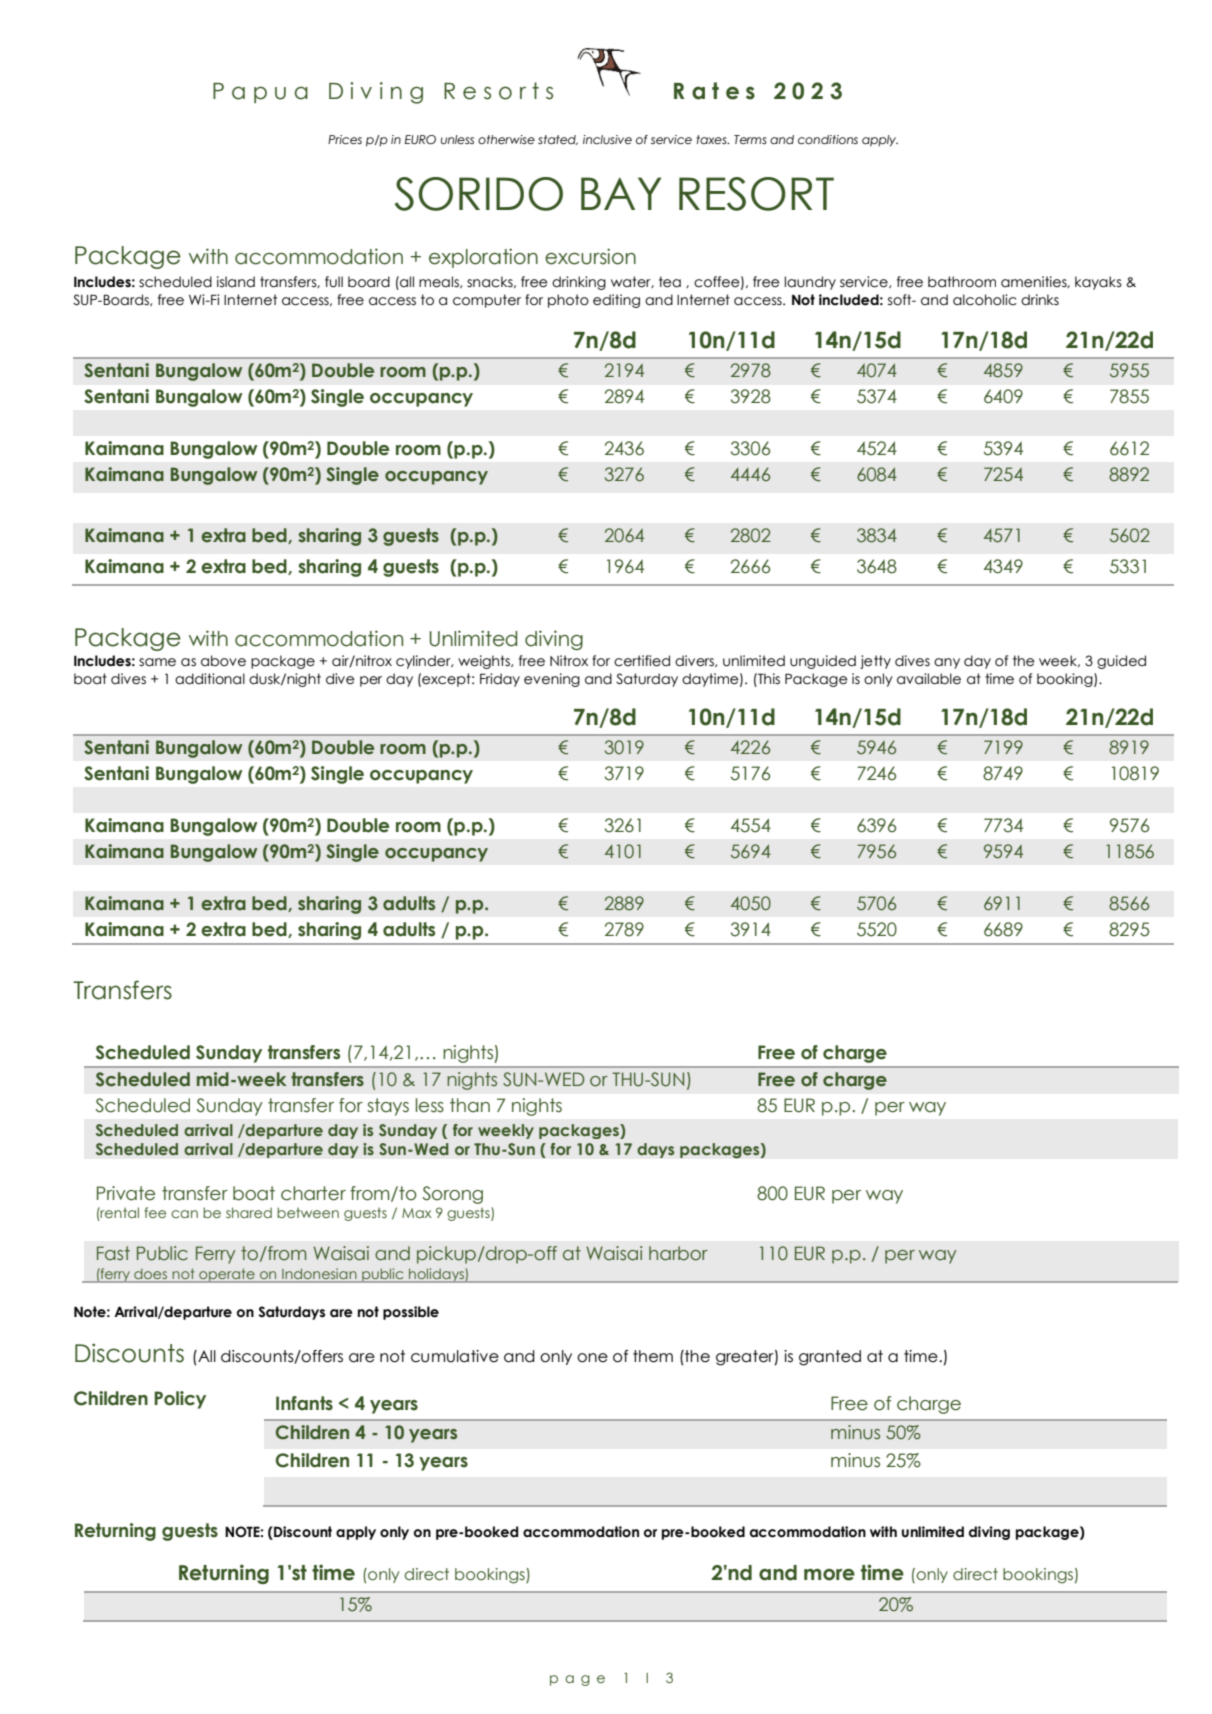  Describe the element at coordinates (223, 661) in the screenshot. I see `above` at that location.
